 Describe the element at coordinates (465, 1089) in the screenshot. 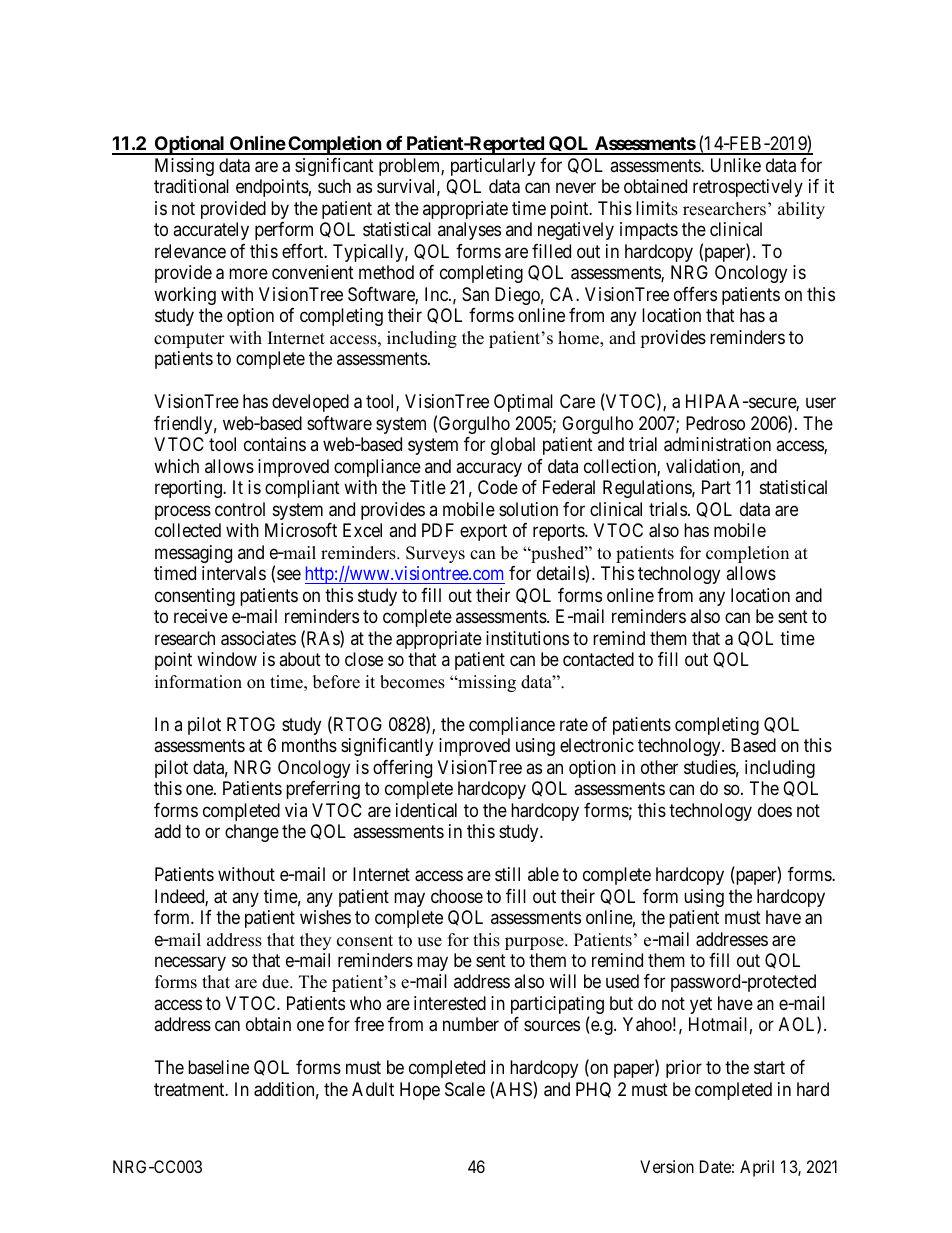

I see `Scale` at that location.
